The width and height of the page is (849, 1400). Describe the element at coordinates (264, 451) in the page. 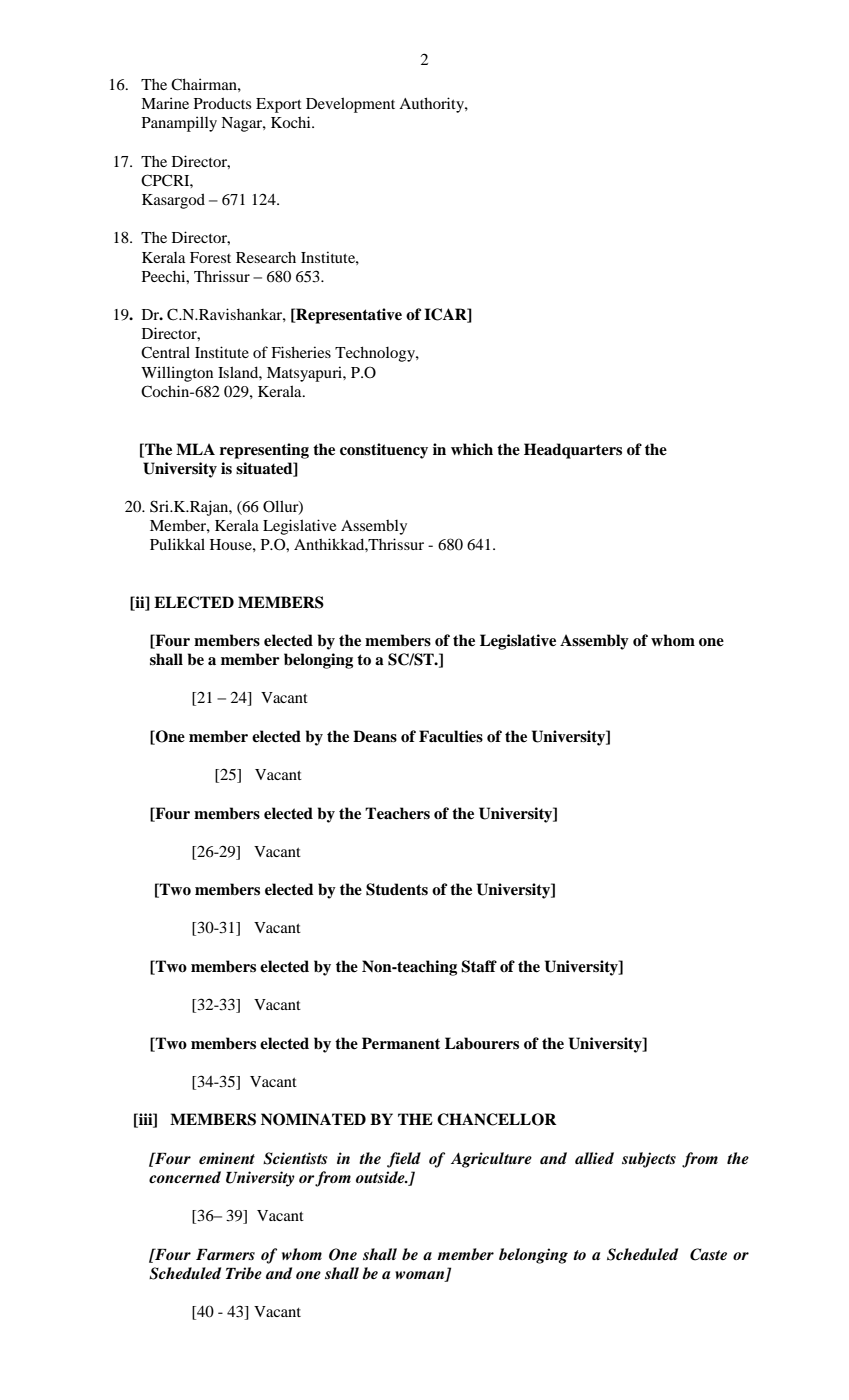

I see `representing` at that location.
